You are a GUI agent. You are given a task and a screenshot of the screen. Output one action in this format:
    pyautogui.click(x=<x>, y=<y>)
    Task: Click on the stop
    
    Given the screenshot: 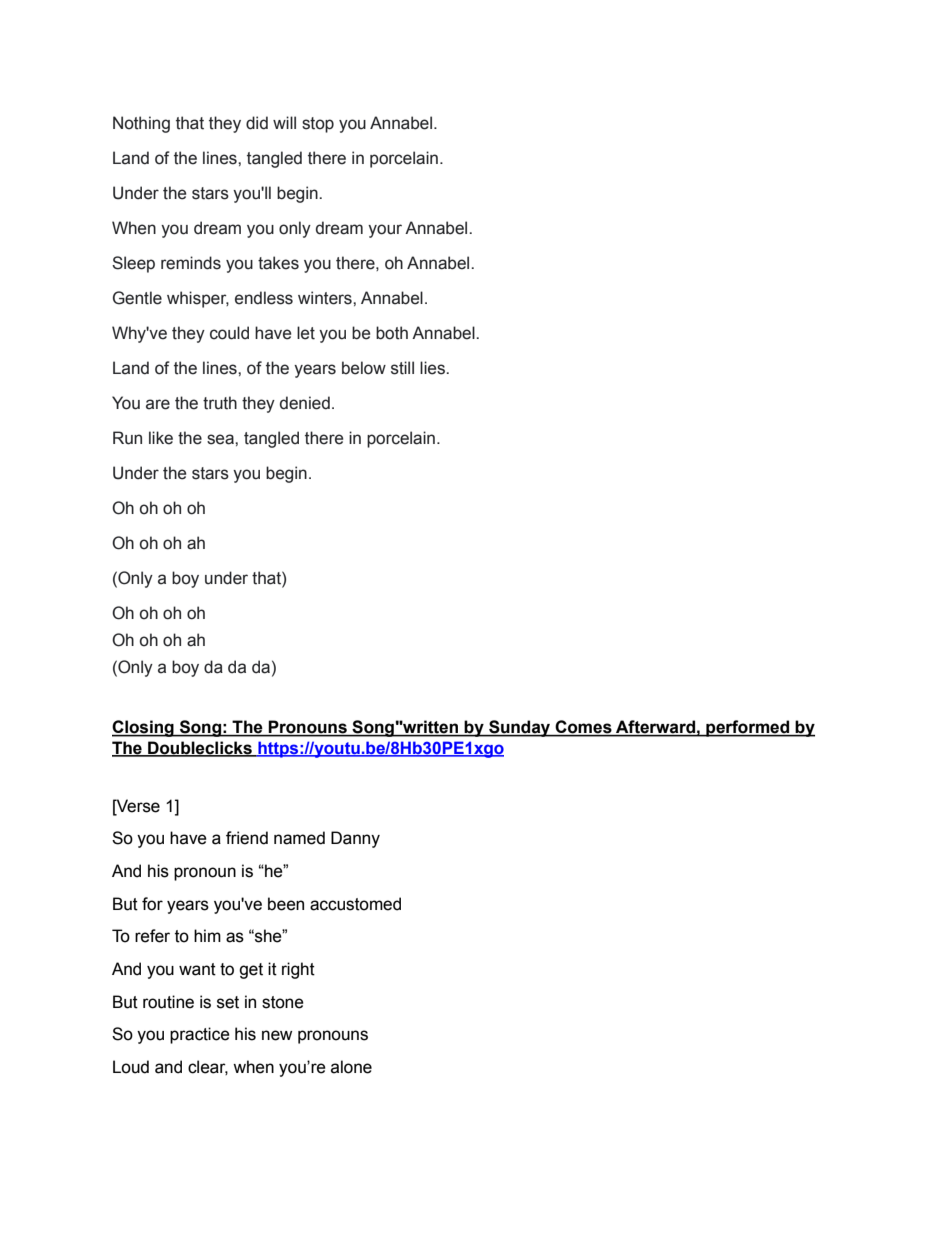 What is the action you would take?
    pyautogui.click(x=318, y=125)
